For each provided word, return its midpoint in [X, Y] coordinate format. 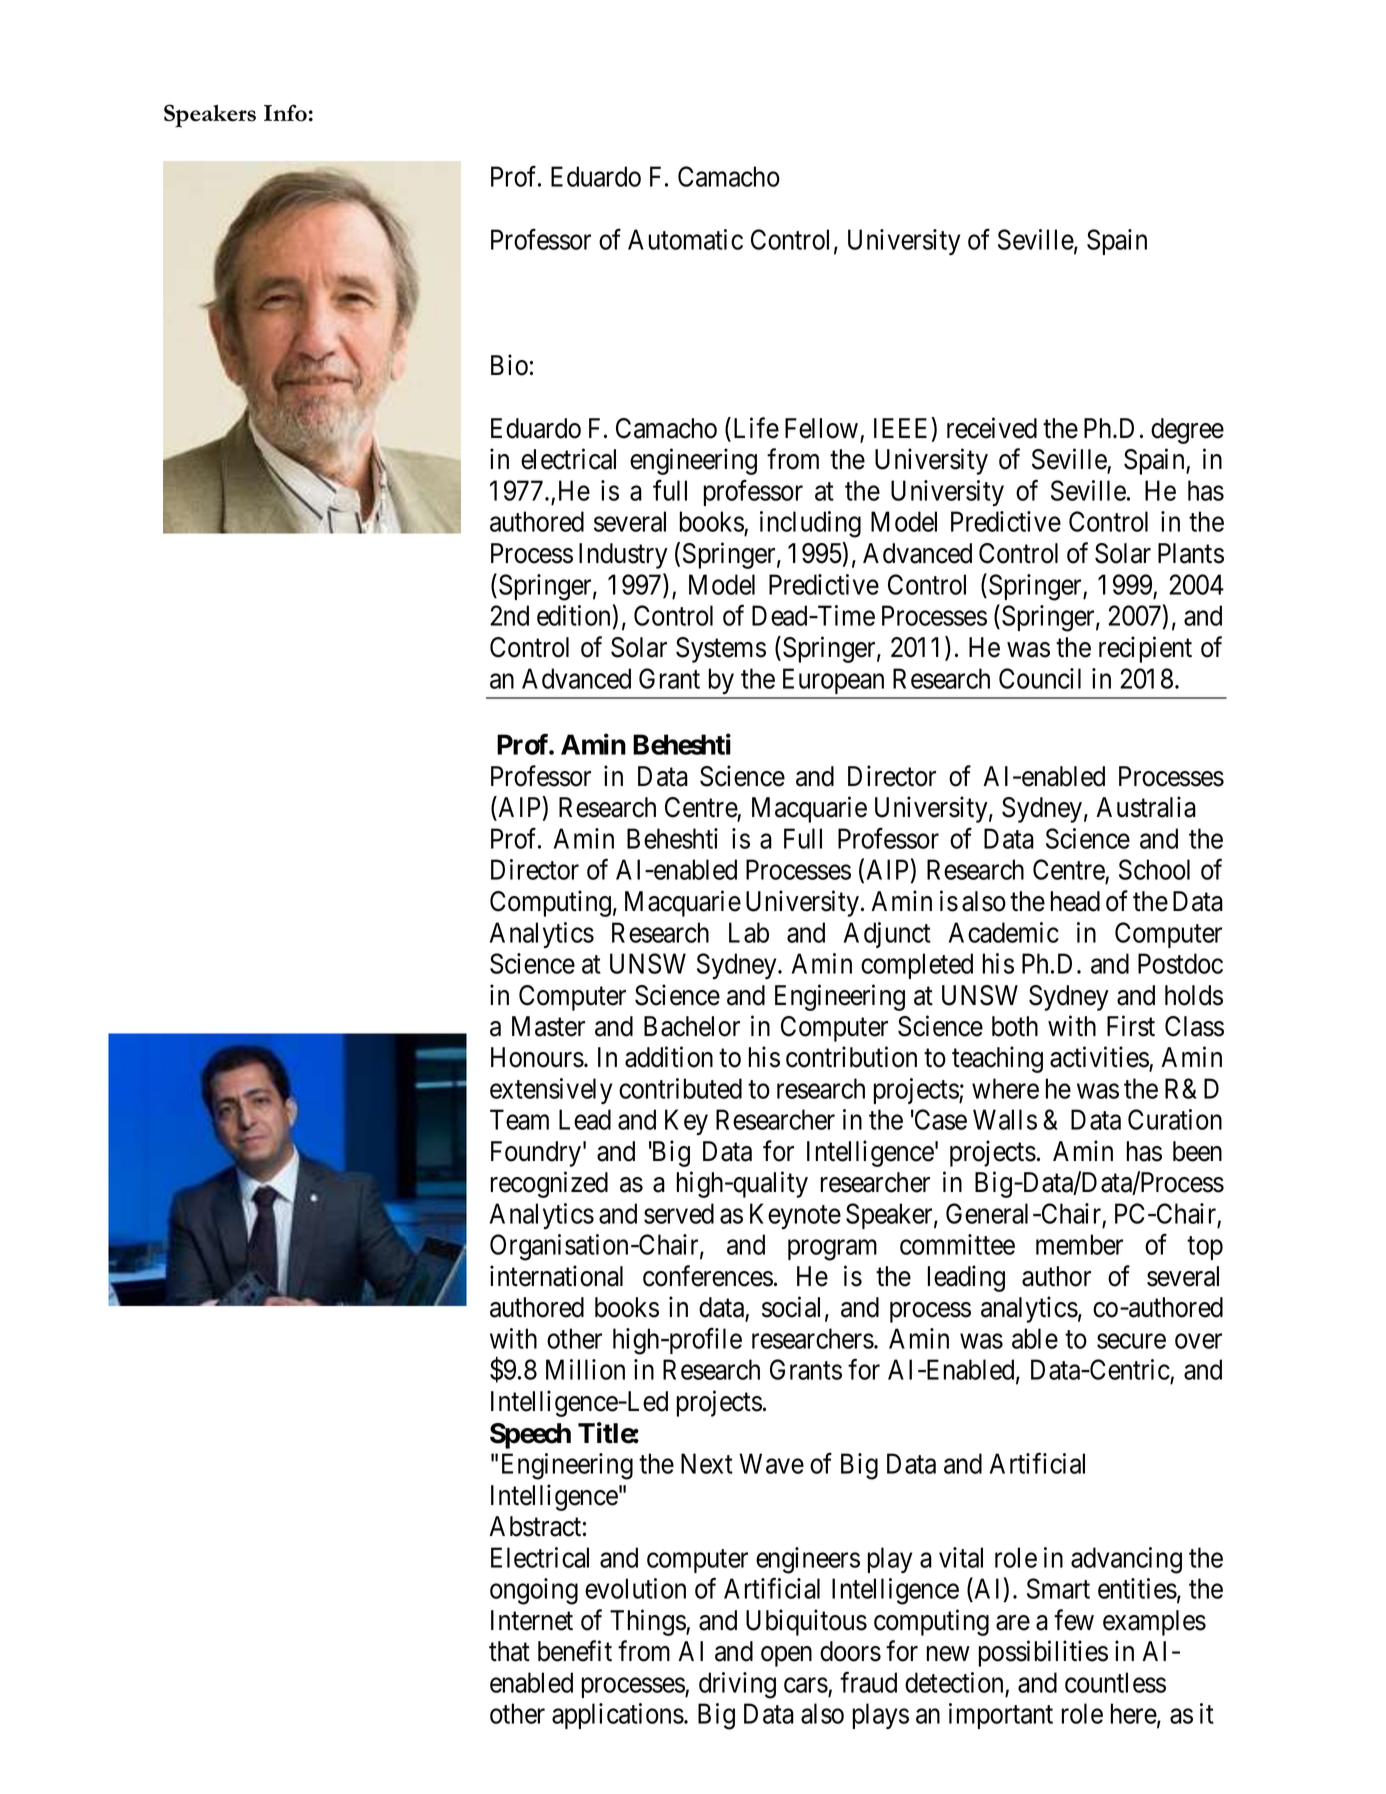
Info [285, 113]
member [1079, 1244]
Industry [623, 556]
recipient [1145, 649]
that [509, 1651]
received [992, 428]
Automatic [685, 239]
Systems [721, 650]
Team [519, 1119]
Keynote [795, 1216]
